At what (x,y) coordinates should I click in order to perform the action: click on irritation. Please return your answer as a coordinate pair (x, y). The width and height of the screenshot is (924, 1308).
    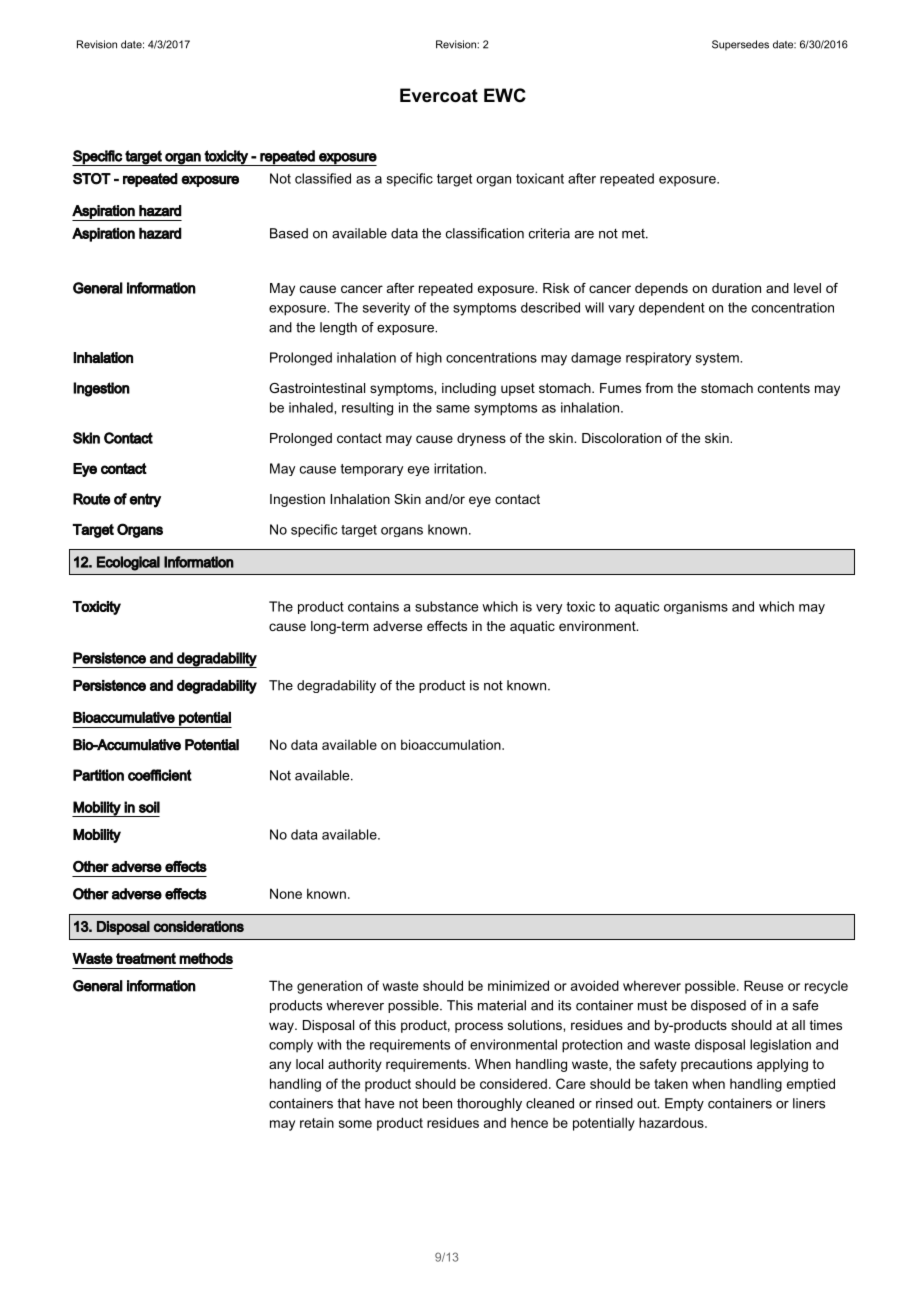
    Looking at the image, I should click on (459, 468).
